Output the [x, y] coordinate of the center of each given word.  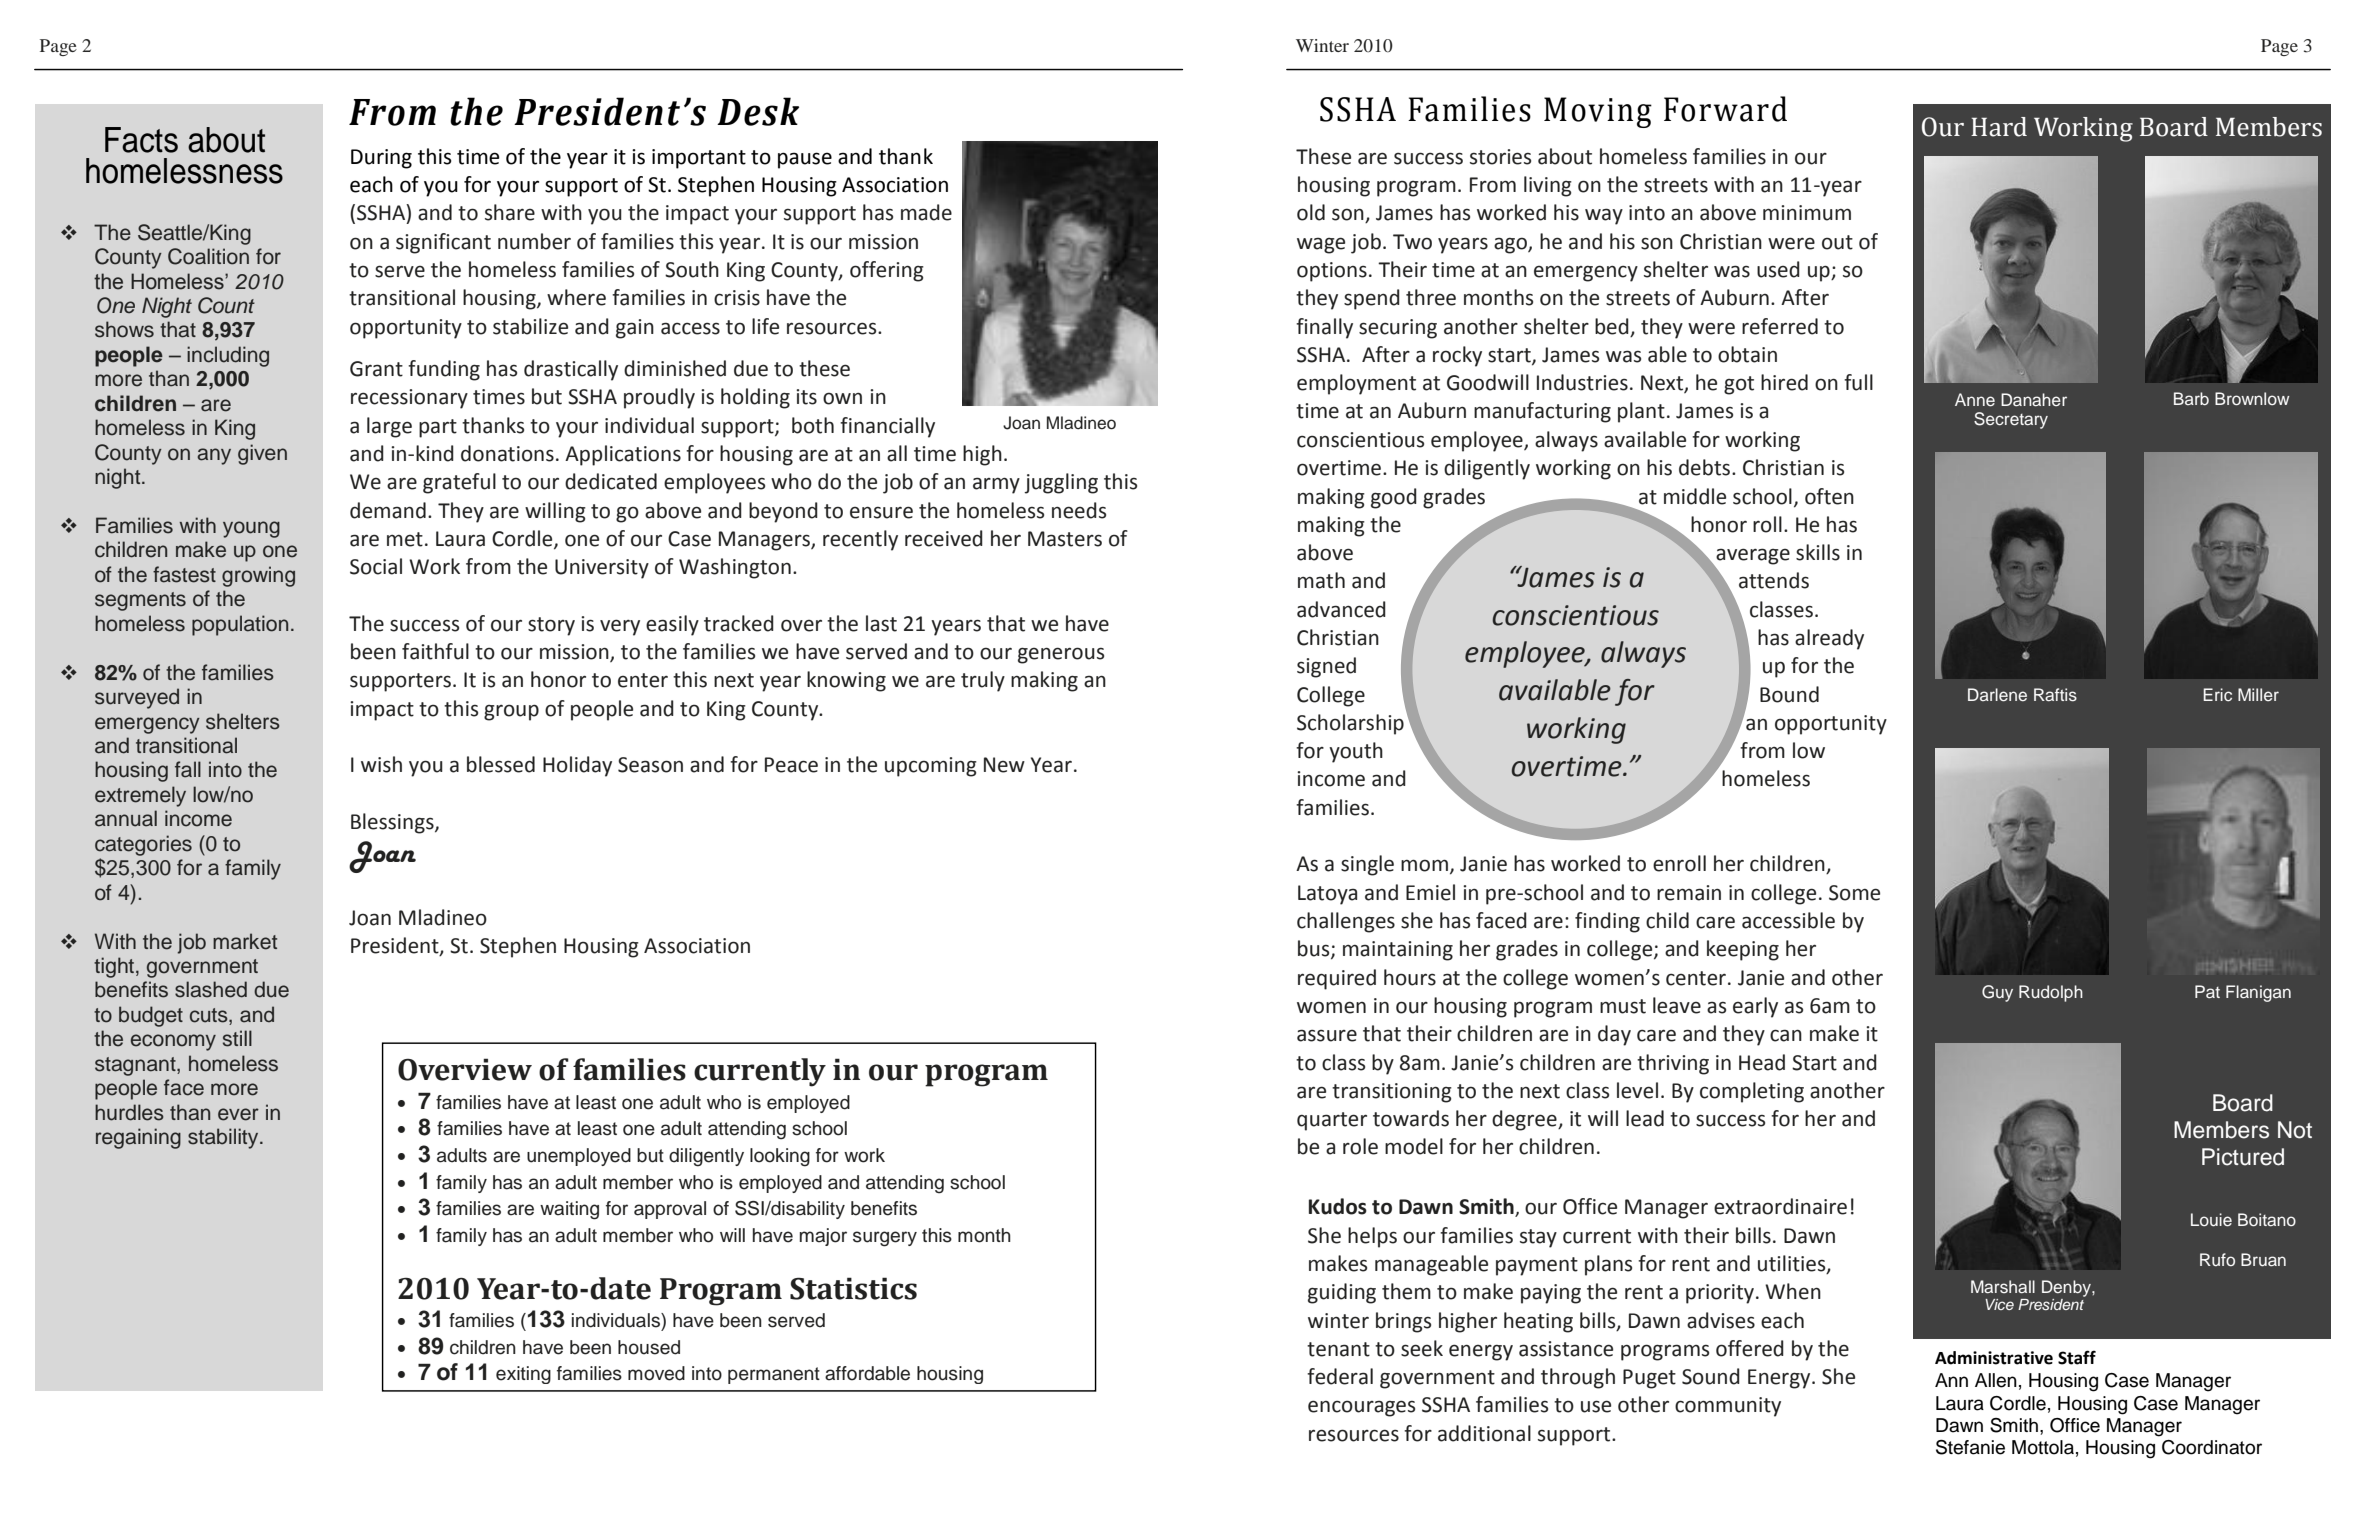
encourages [1361, 1408]
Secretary [2011, 420]
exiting [523, 1375]
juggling [1061, 483]
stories [1500, 157]
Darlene [1997, 694]
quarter [1332, 1121]
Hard [1999, 127]
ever [238, 1114]
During [381, 159]
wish [381, 764]
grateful [459, 483]
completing [1752, 1092]
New [1004, 765]
